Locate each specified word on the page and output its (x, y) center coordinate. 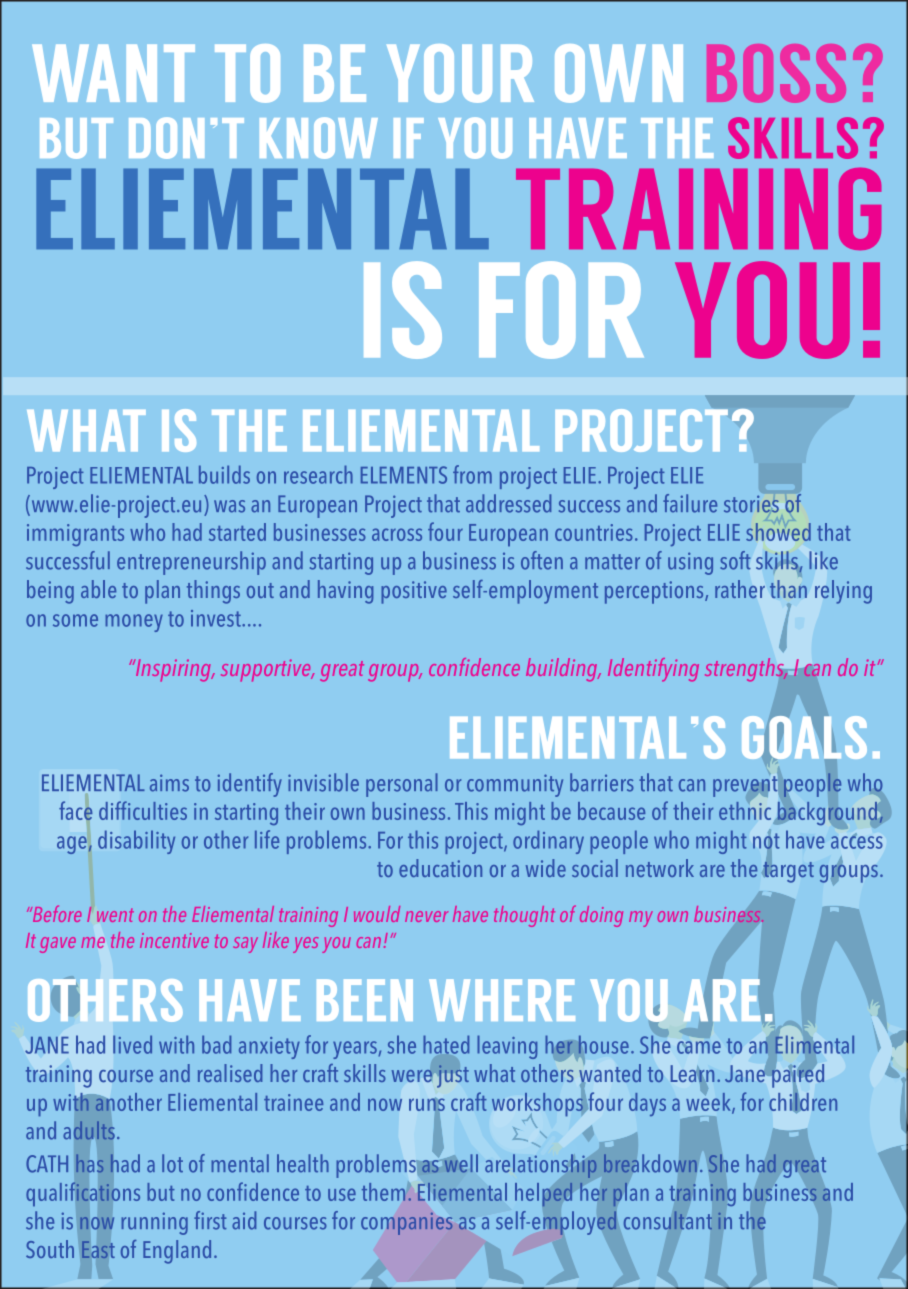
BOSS (776, 73)
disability (136, 842)
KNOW (319, 138)
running (154, 1223)
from (472, 474)
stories (751, 504)
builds (224, 474)
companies (406, 1224)
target (788, 871)
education (440, 868)
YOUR (460, 73)
